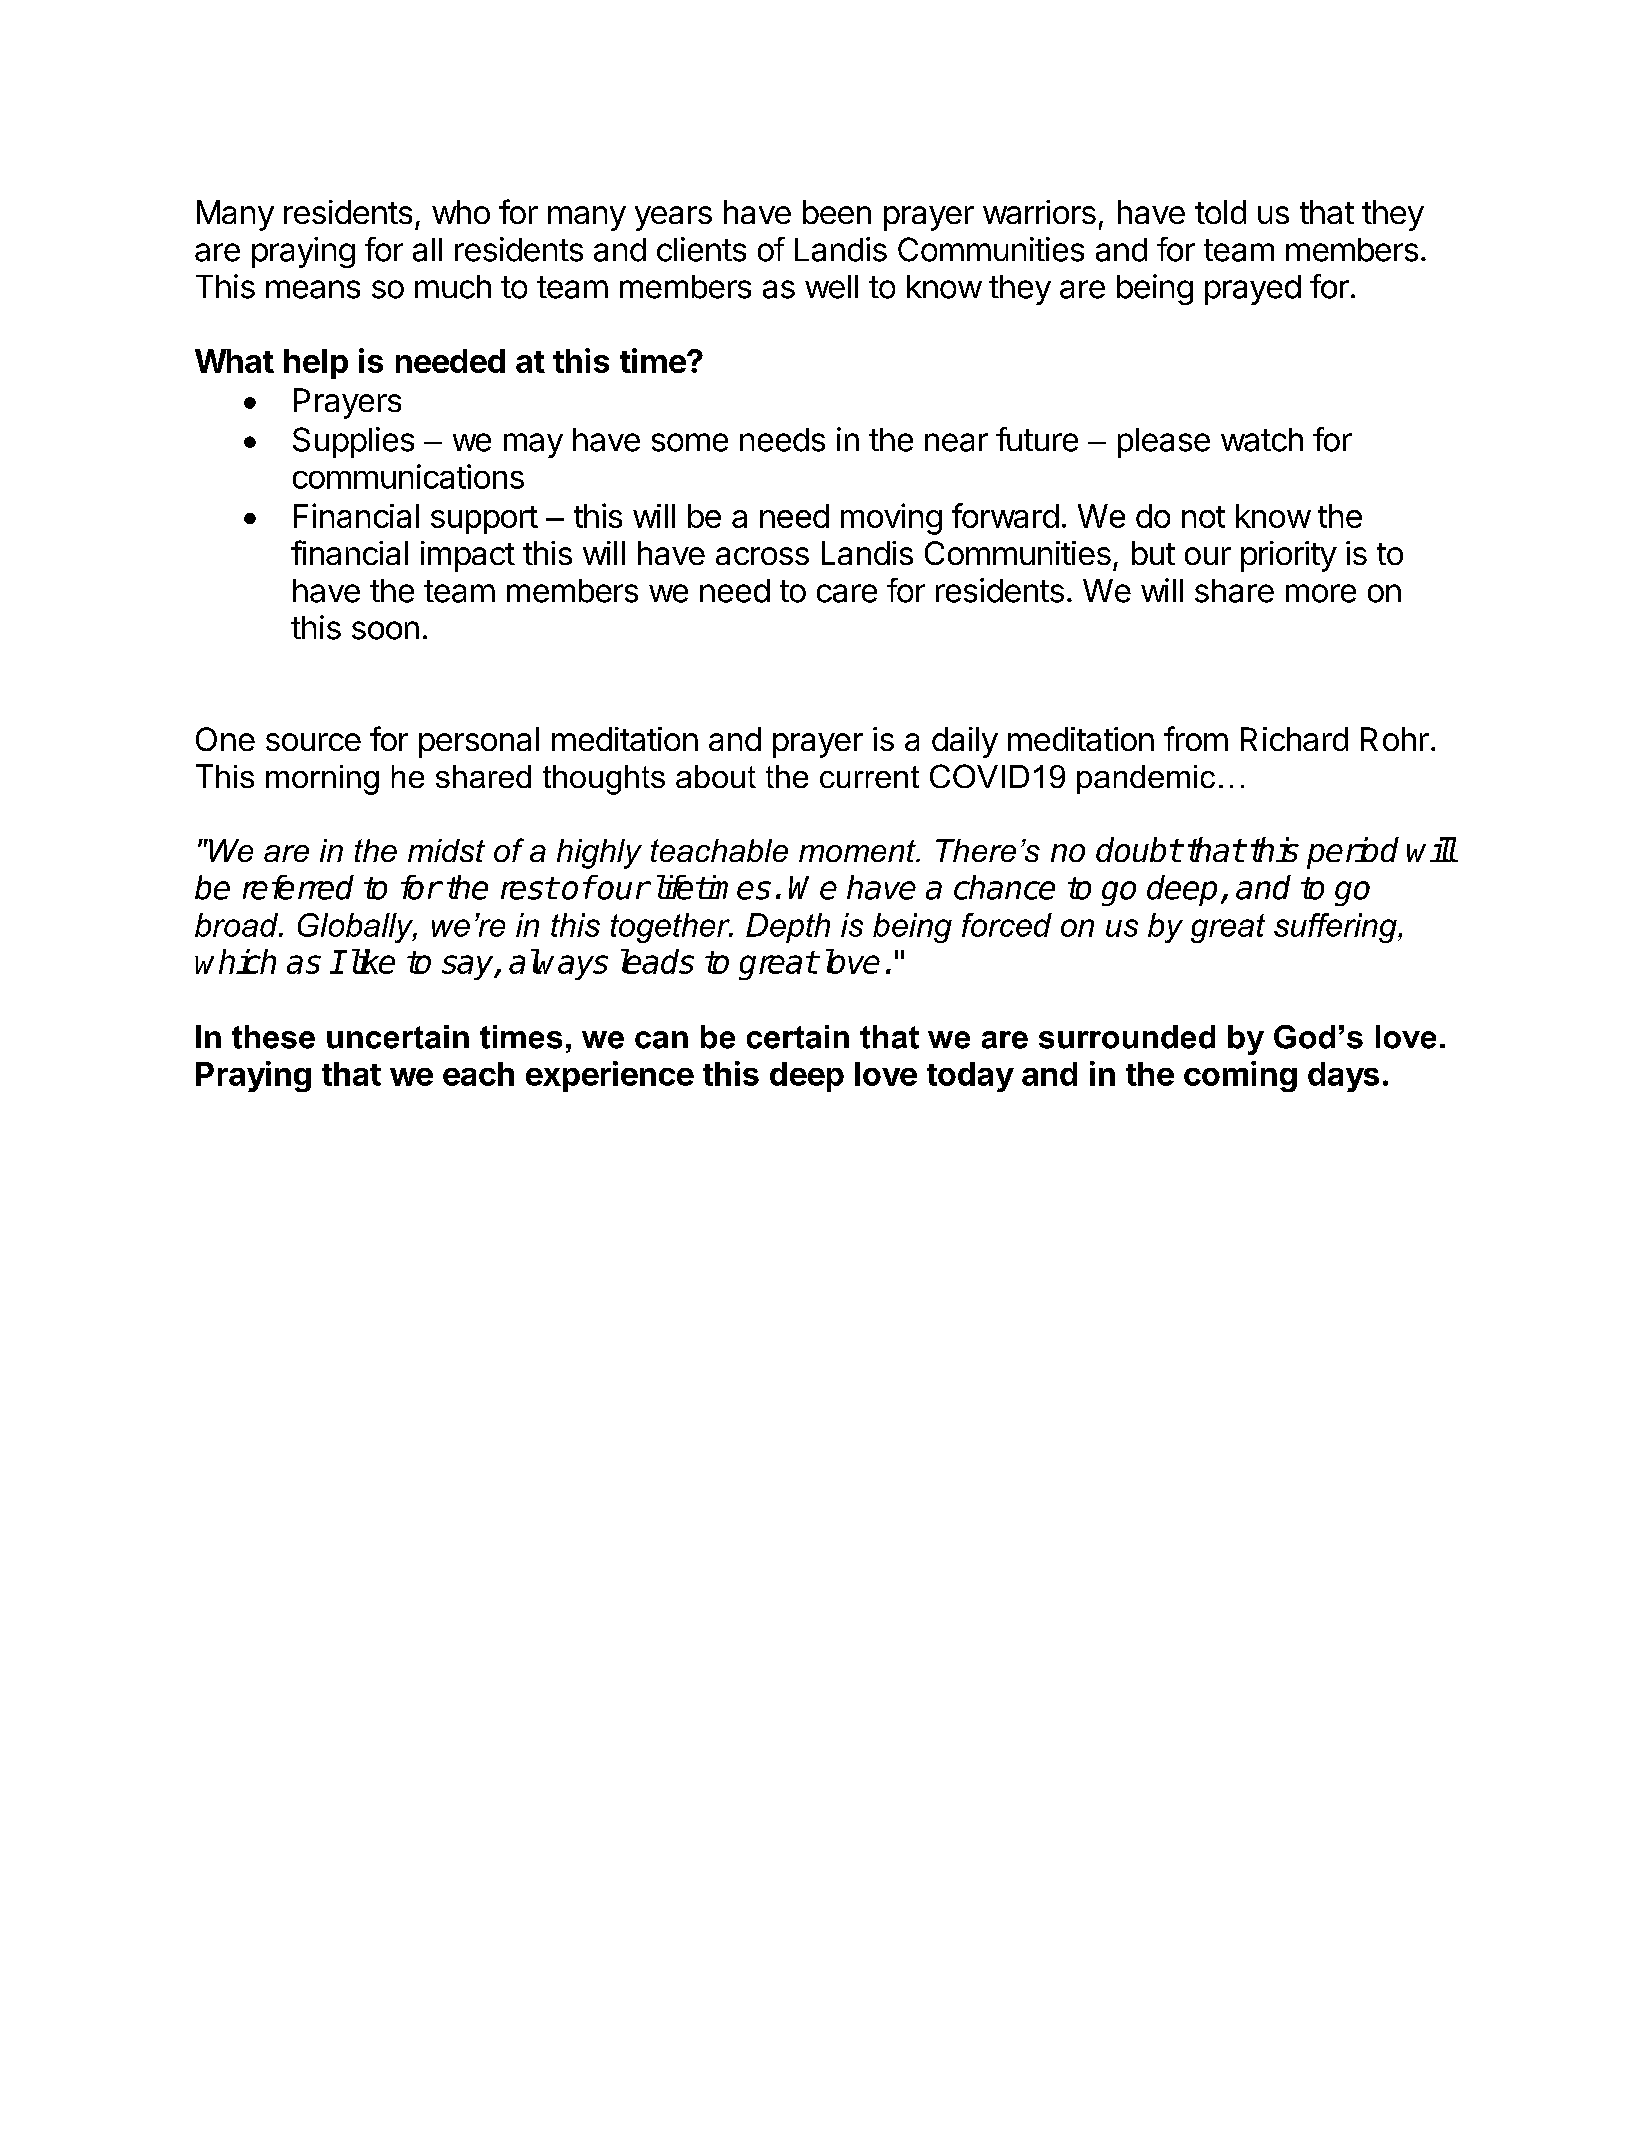 This image has width=1648, height=2133. I want to click on these, so click(273, 1037).
